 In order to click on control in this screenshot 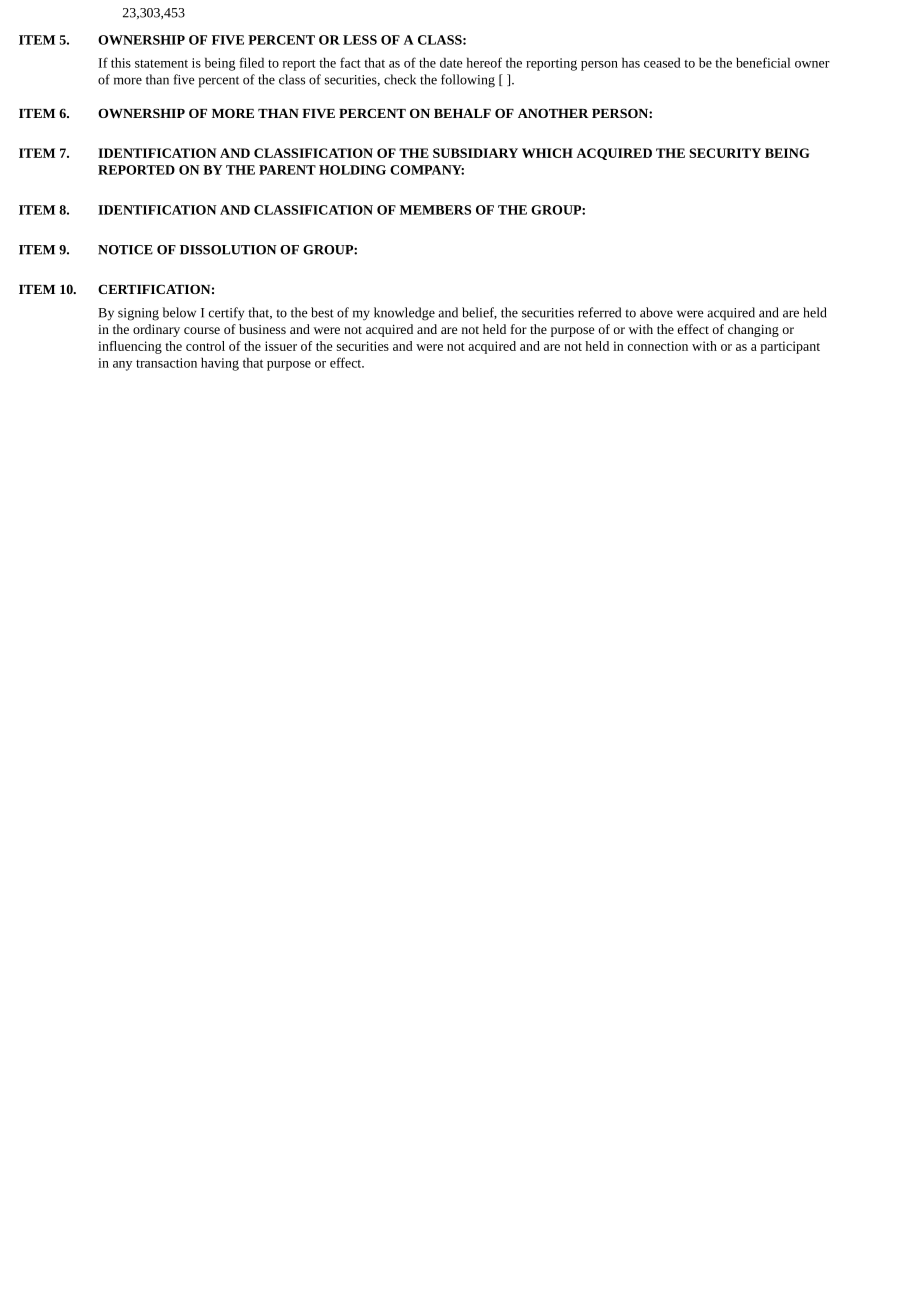, I will do `click(205, 346)`.
